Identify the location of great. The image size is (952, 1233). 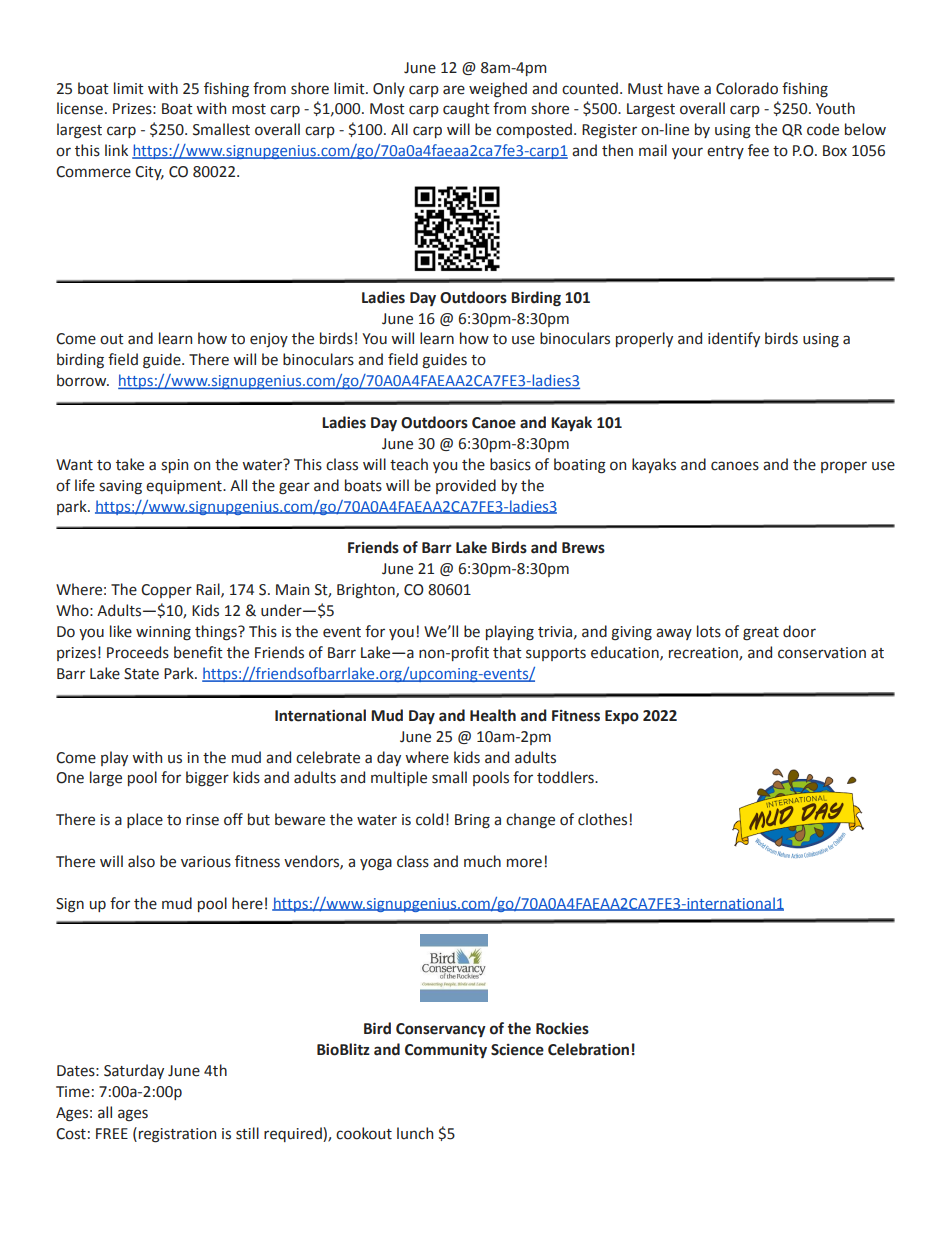
(761, 634).
